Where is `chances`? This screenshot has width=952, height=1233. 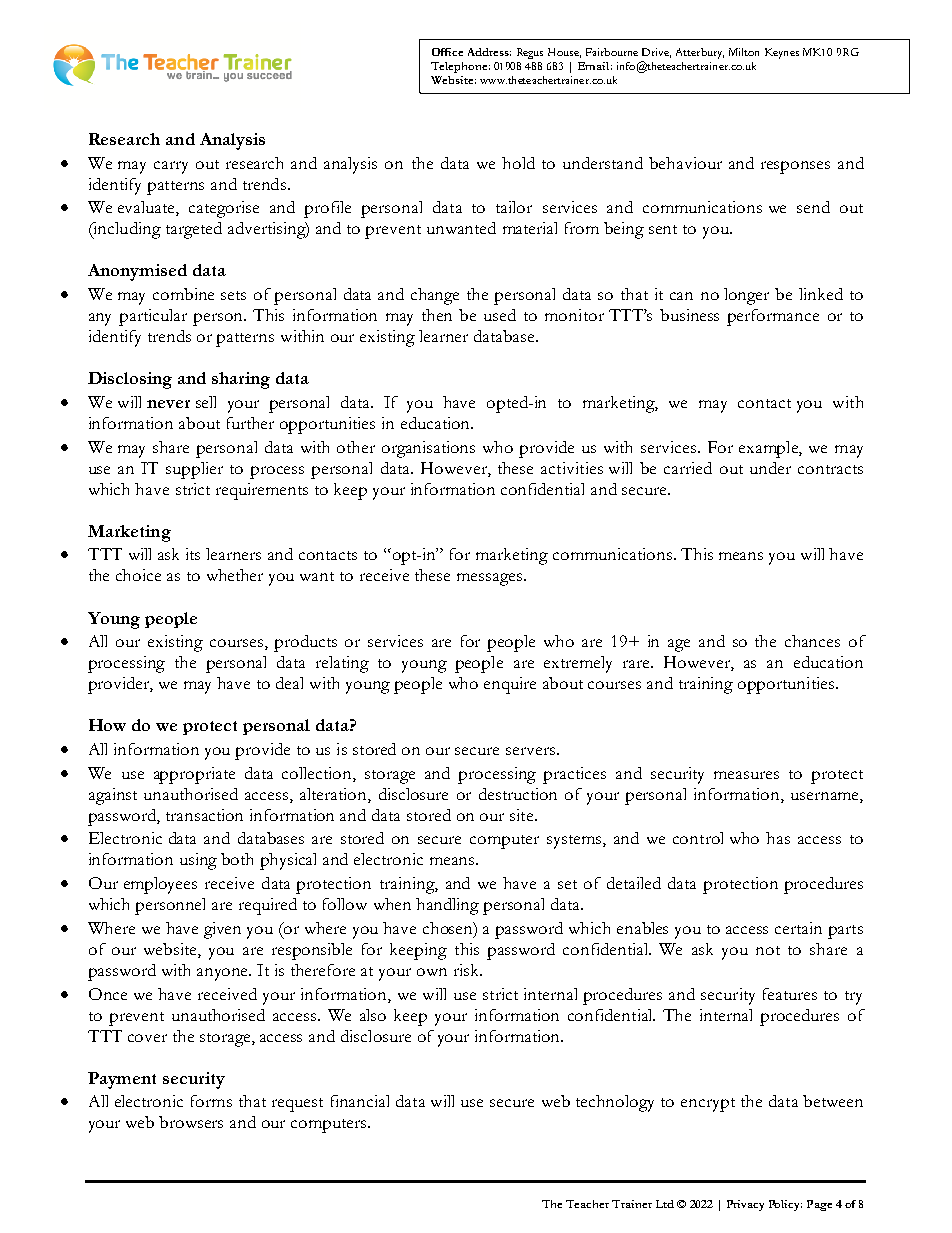
chances is located at coordinates (812, 641).
